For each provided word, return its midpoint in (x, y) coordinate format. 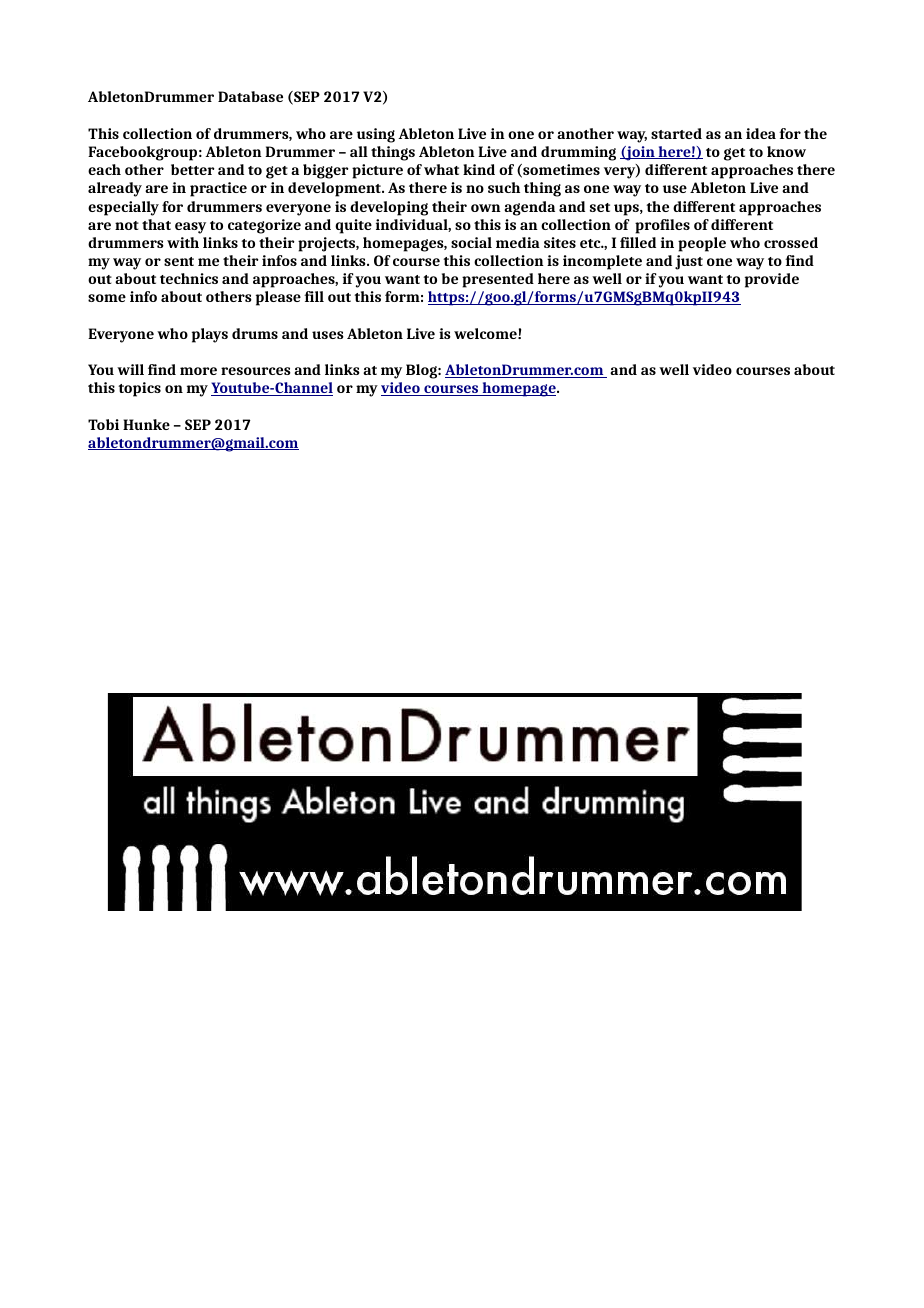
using (376, 135)
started (676, 133)
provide (772, 280)
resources (256, 371)
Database (250, 96)
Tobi (103, 424)
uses (328, 335)
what (441, 169)
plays (210, 335)
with (183, 242)
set (600, 207)
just (689, 262)
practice (218, 189)
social (471, 242)
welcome (486, 333)
